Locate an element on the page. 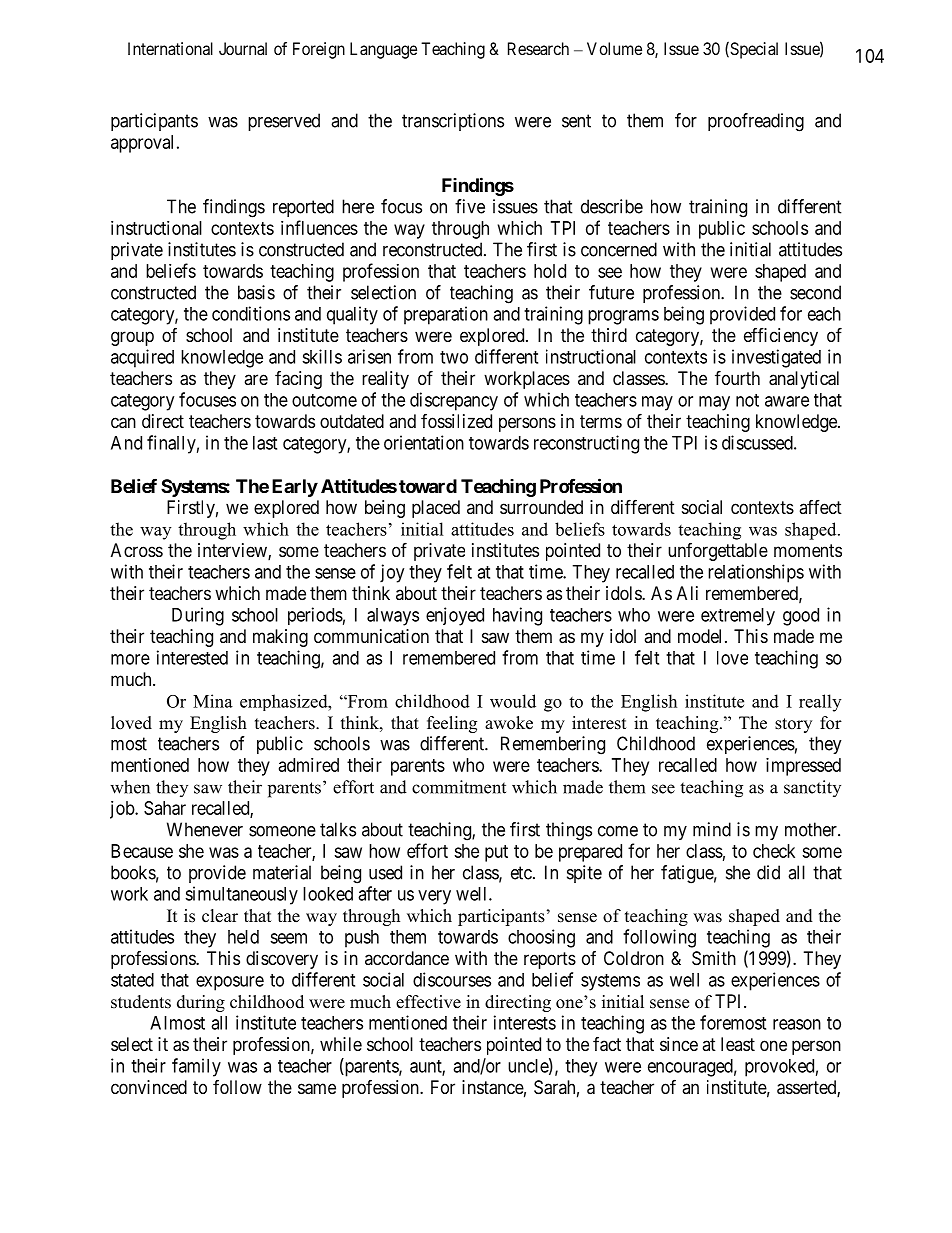 The height and width of the page is (1233, 952). enjoyed is located at coordinates (455, 616).
